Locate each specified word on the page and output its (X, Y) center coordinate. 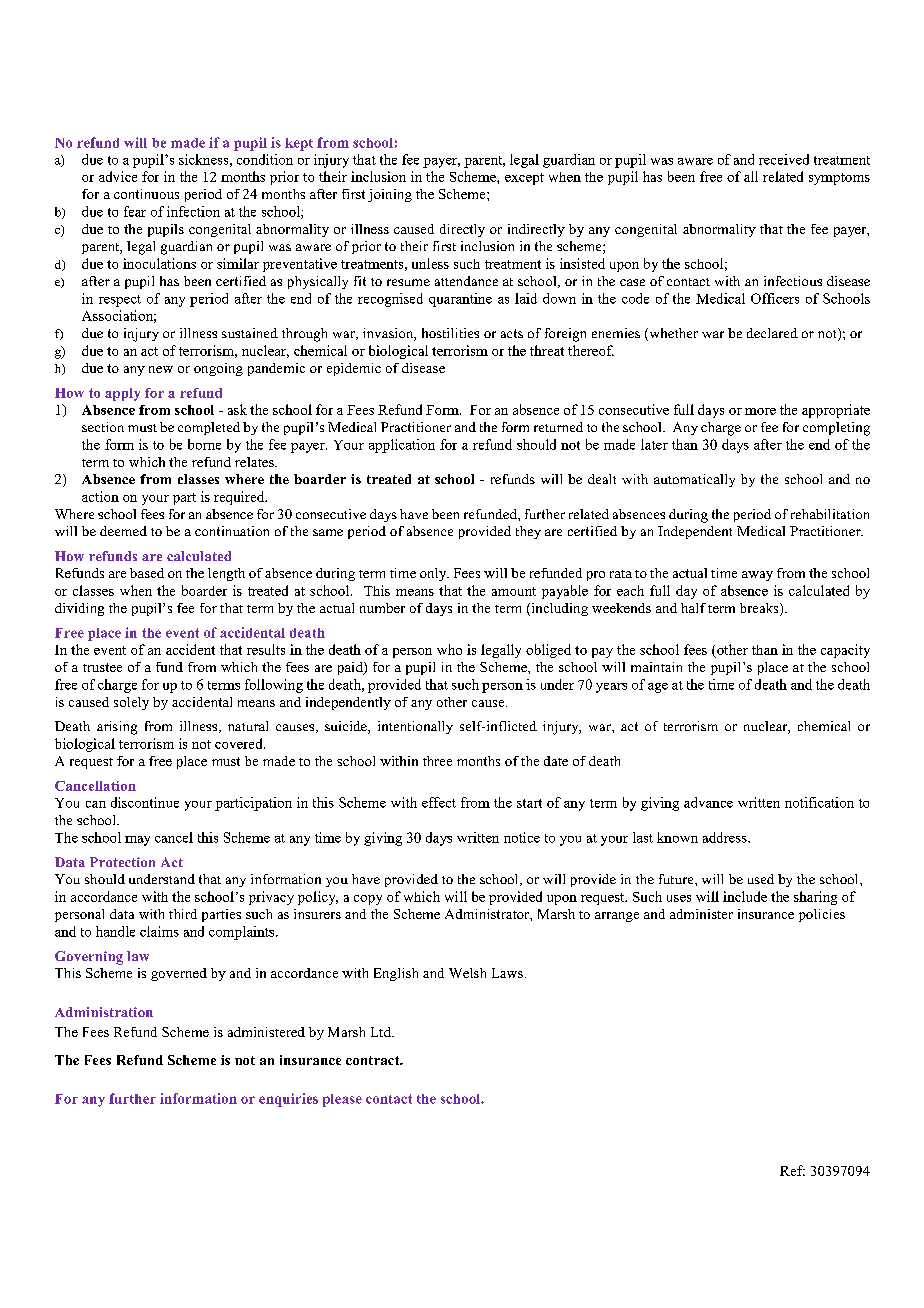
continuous (146, 194)
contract (374, 1060)
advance (708, 802)
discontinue (145, 802)
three (437, 761)
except (524, 179)
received (784, 159)
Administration (104, 1012)
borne (204, 444)
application (402, 446)
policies (822, 915)
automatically (694, 480)
